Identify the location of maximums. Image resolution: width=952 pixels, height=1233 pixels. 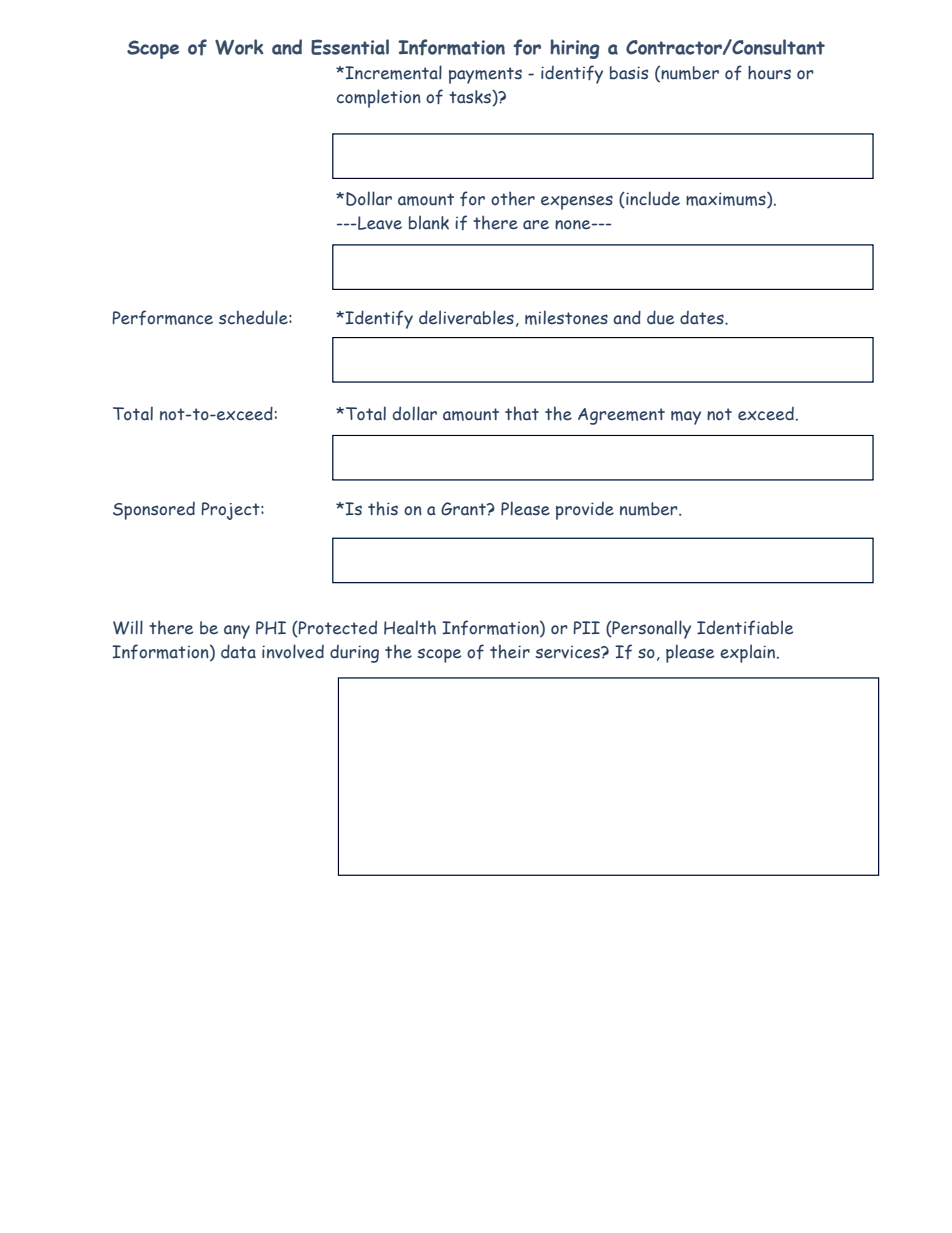
(727, 200).
